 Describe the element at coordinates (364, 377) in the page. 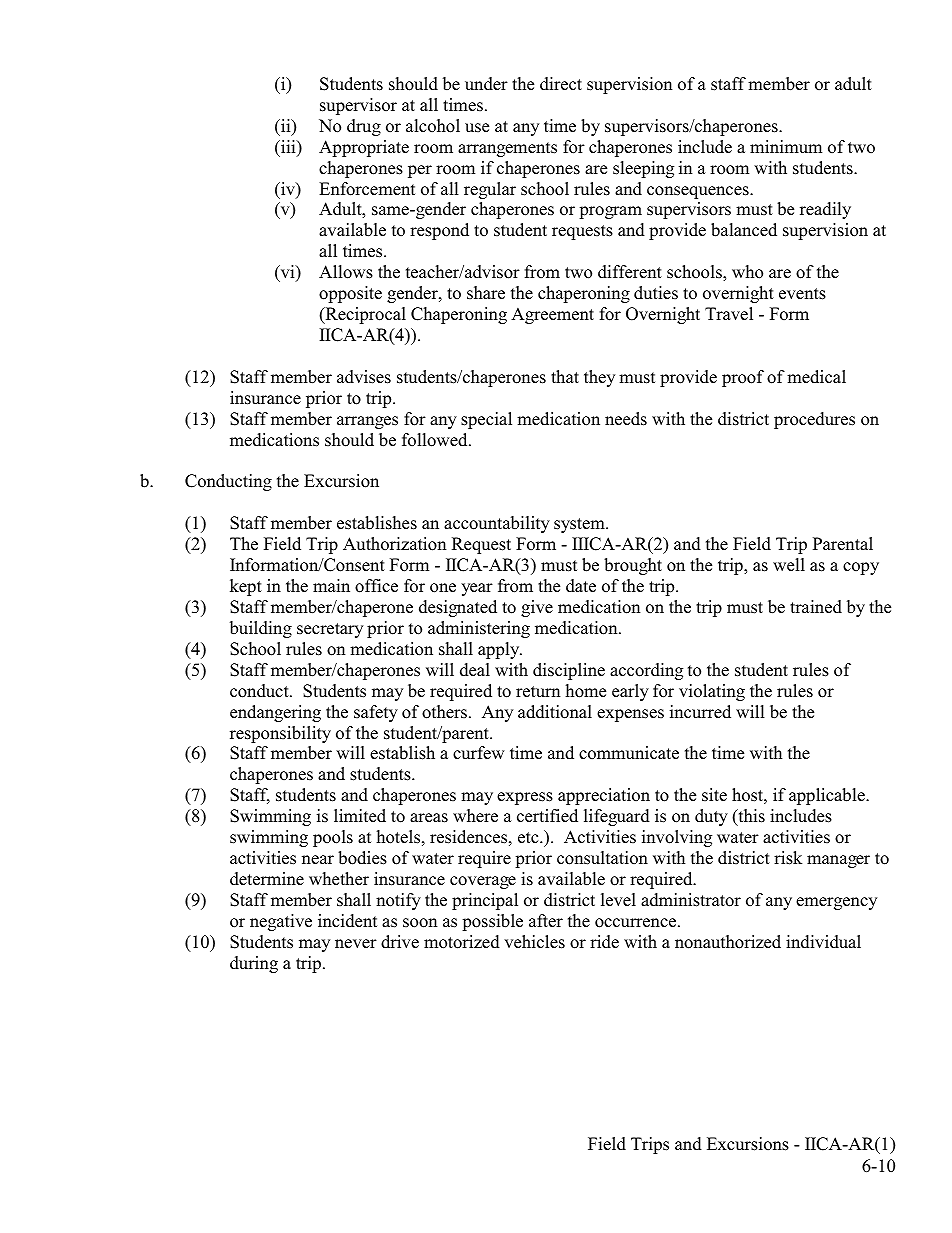

I see `advises` at that location.
